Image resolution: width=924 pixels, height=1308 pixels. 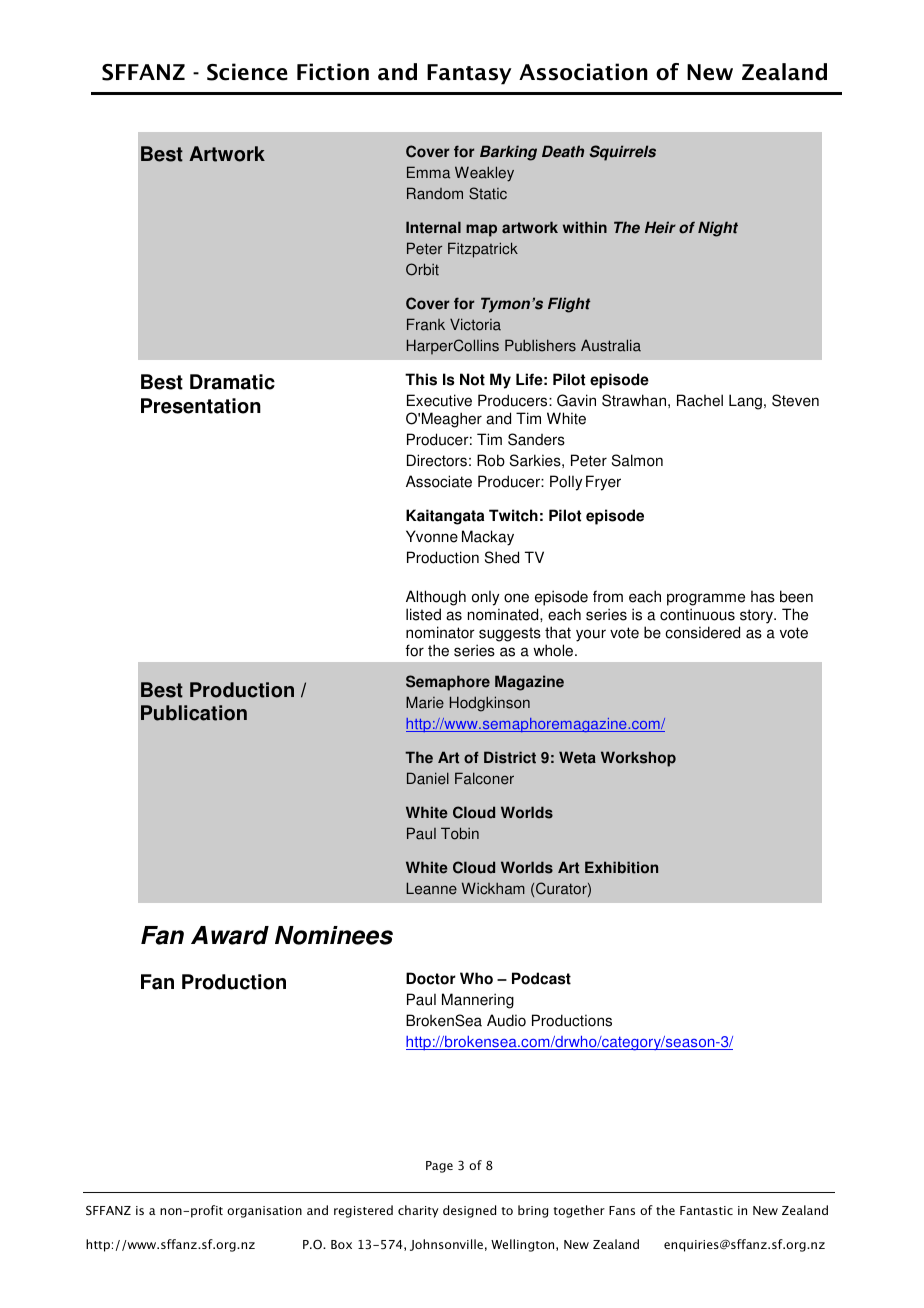 I want to click on Rachel, so click(x=700, y=400).
